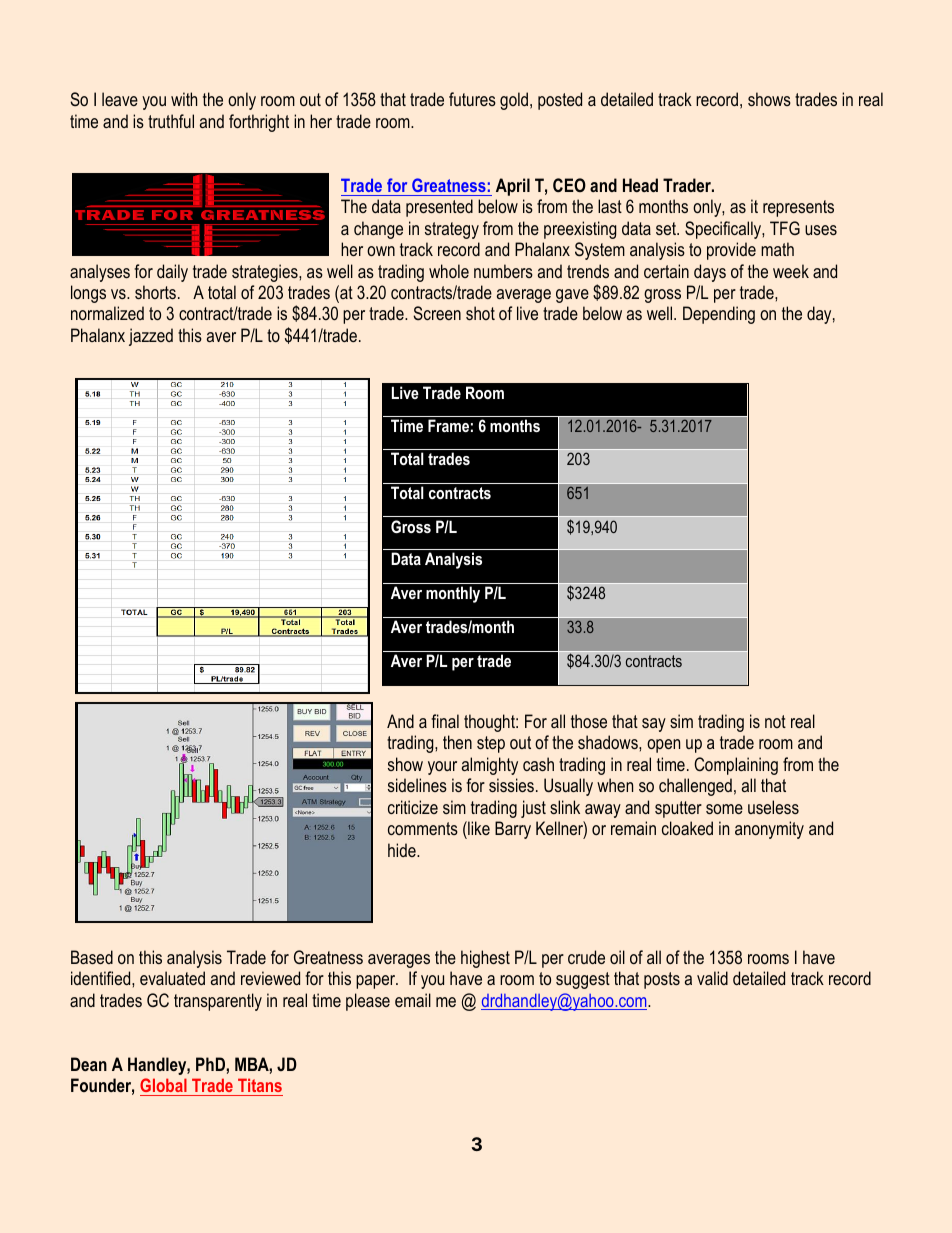 The width and height of the document is (952, 1233). Describe the element at coordinates (640, 185) in the document. I see `Head` at that location.
